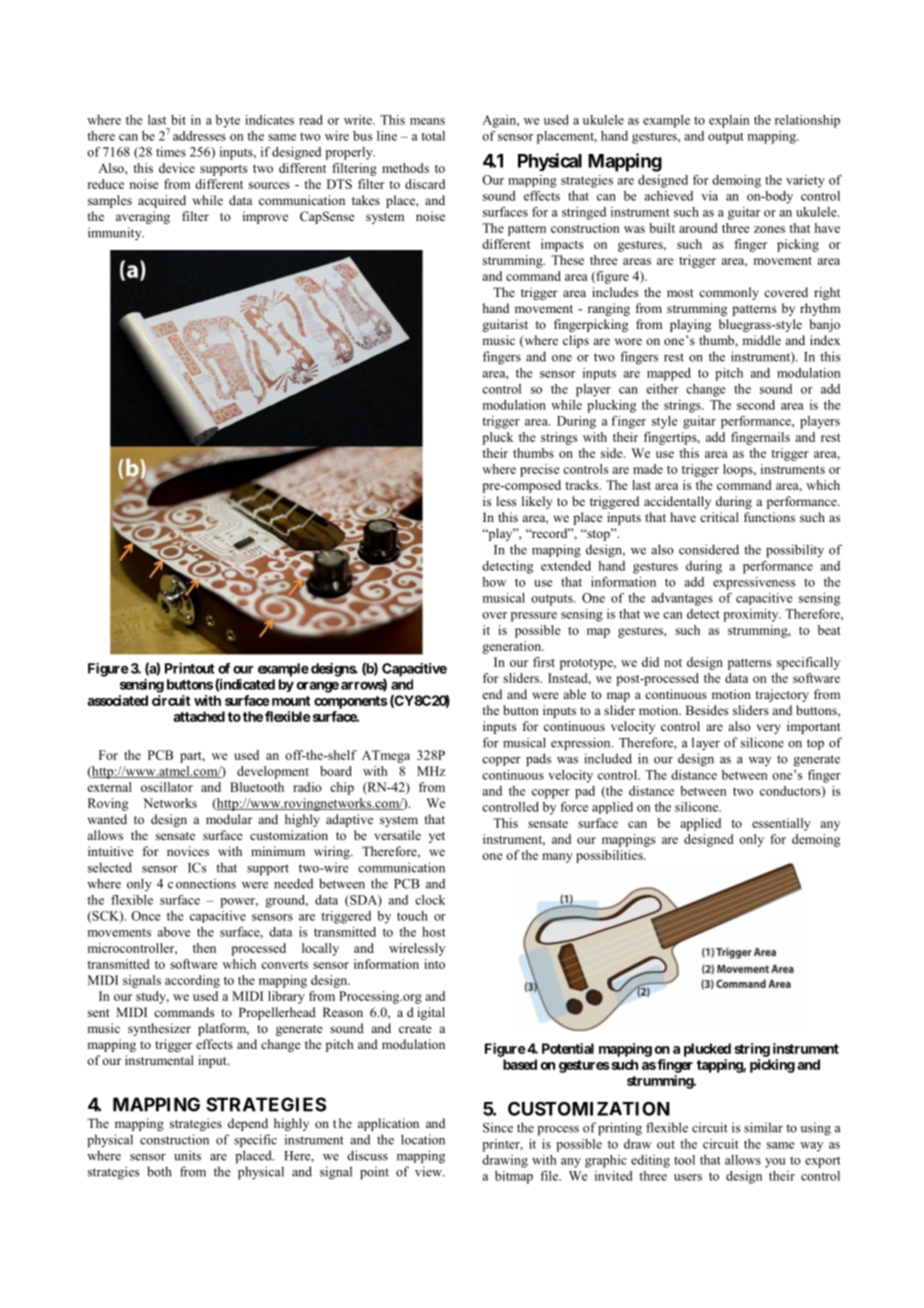  What do you see at coordinates (433, 136) in the screenshot?
I see `total` at bounding box center [433, 136].
